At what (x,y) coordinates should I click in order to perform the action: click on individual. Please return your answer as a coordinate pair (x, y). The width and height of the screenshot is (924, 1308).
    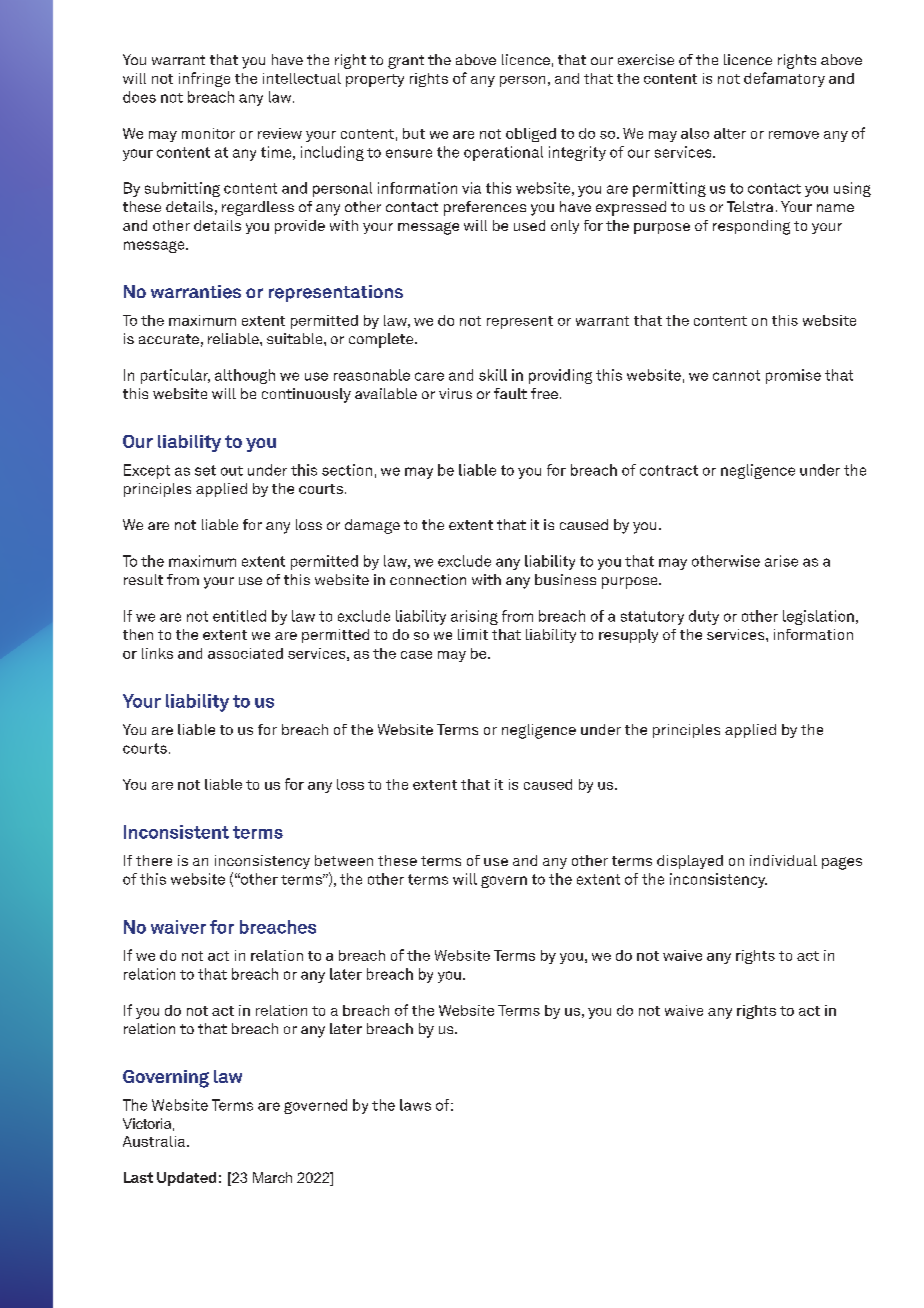
    Looking at the image, I should click on (783, 860).
